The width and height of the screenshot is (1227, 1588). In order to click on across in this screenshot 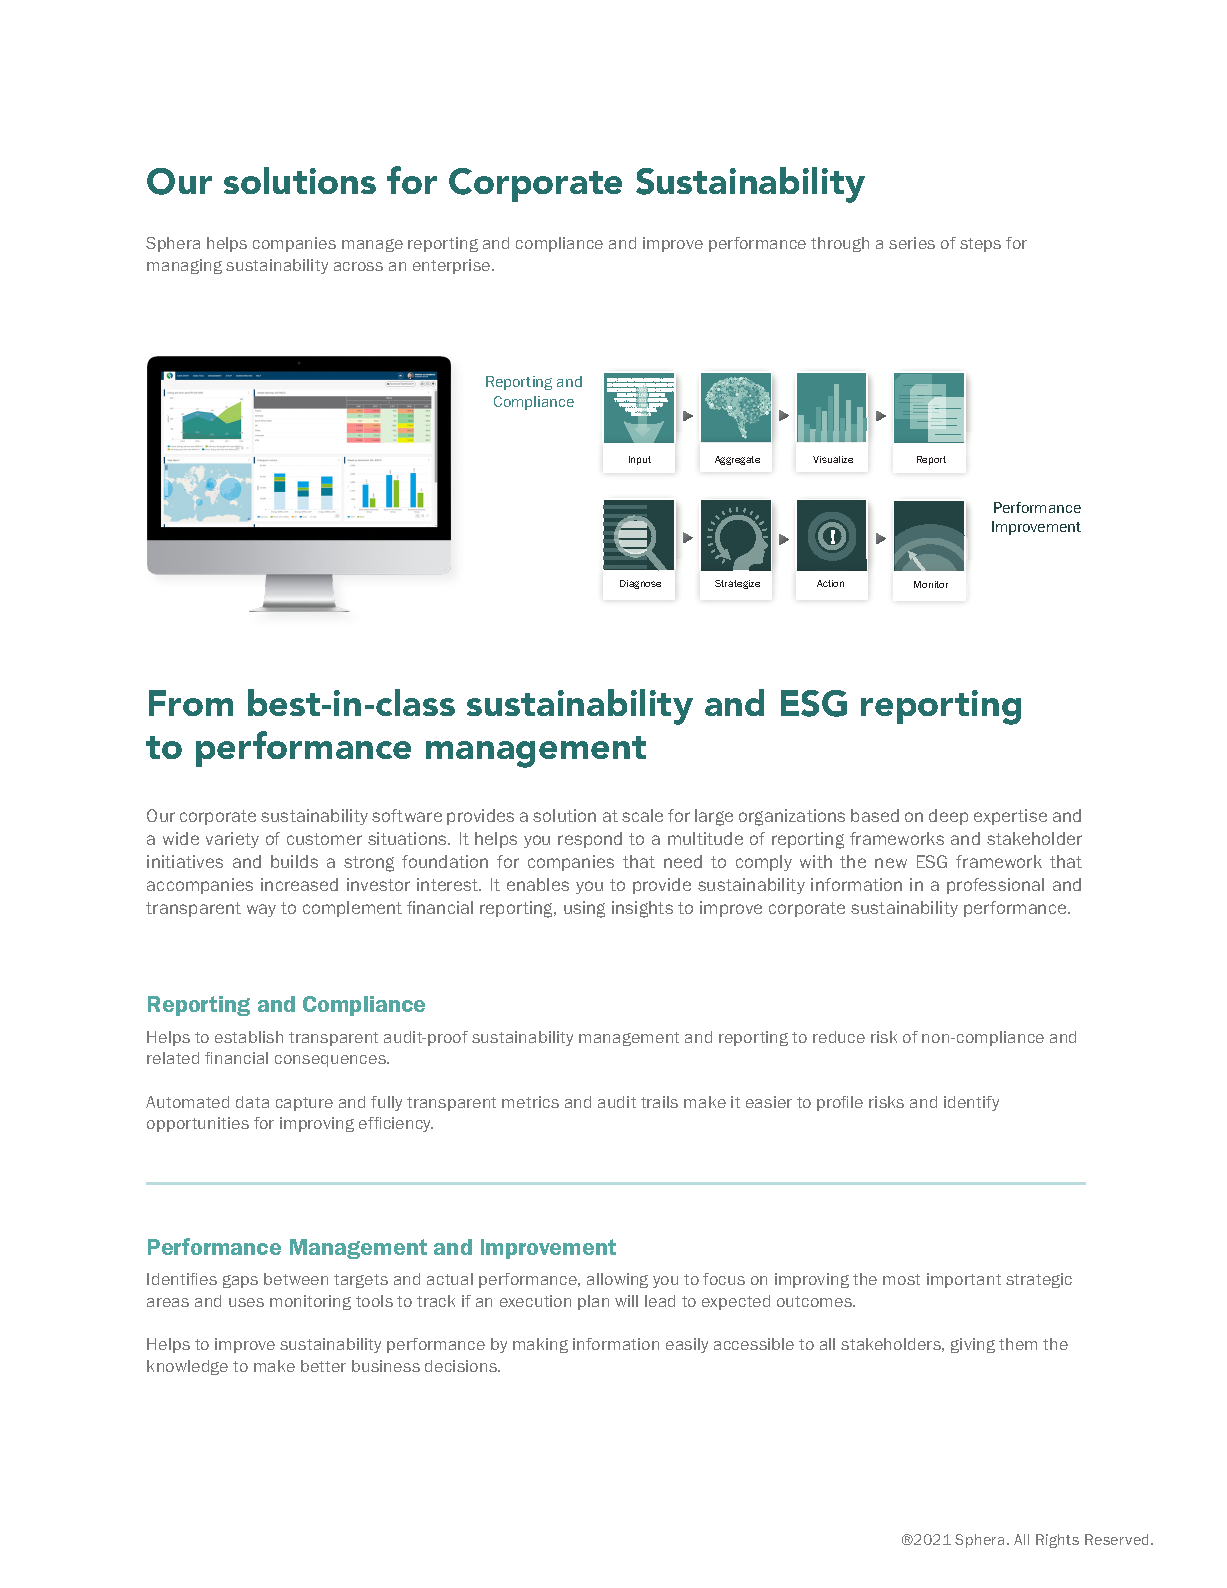, I will do `click(358, 266)`.
